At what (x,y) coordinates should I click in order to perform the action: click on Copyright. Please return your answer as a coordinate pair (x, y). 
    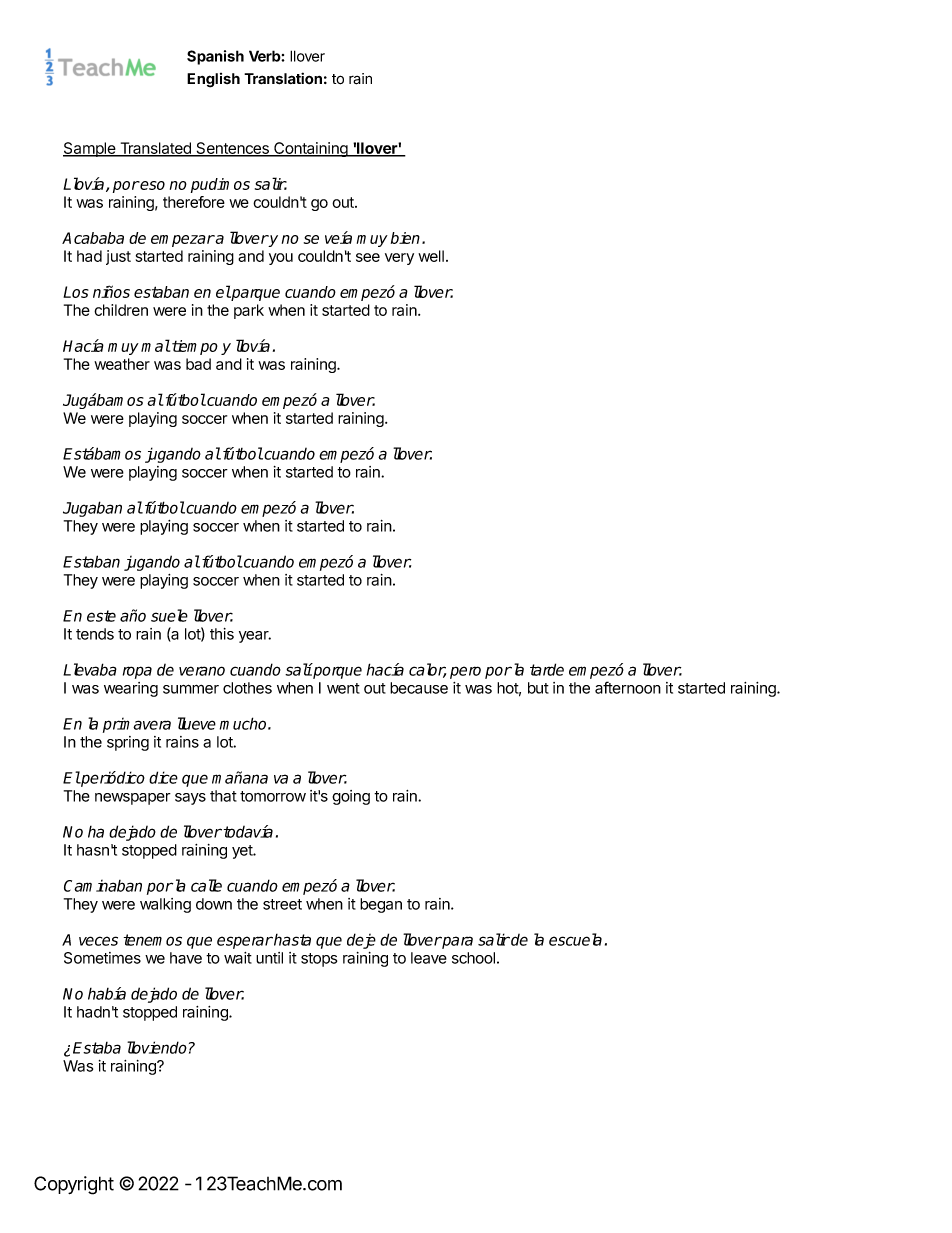
    Looking at the image, I should click on (74, 1185).
